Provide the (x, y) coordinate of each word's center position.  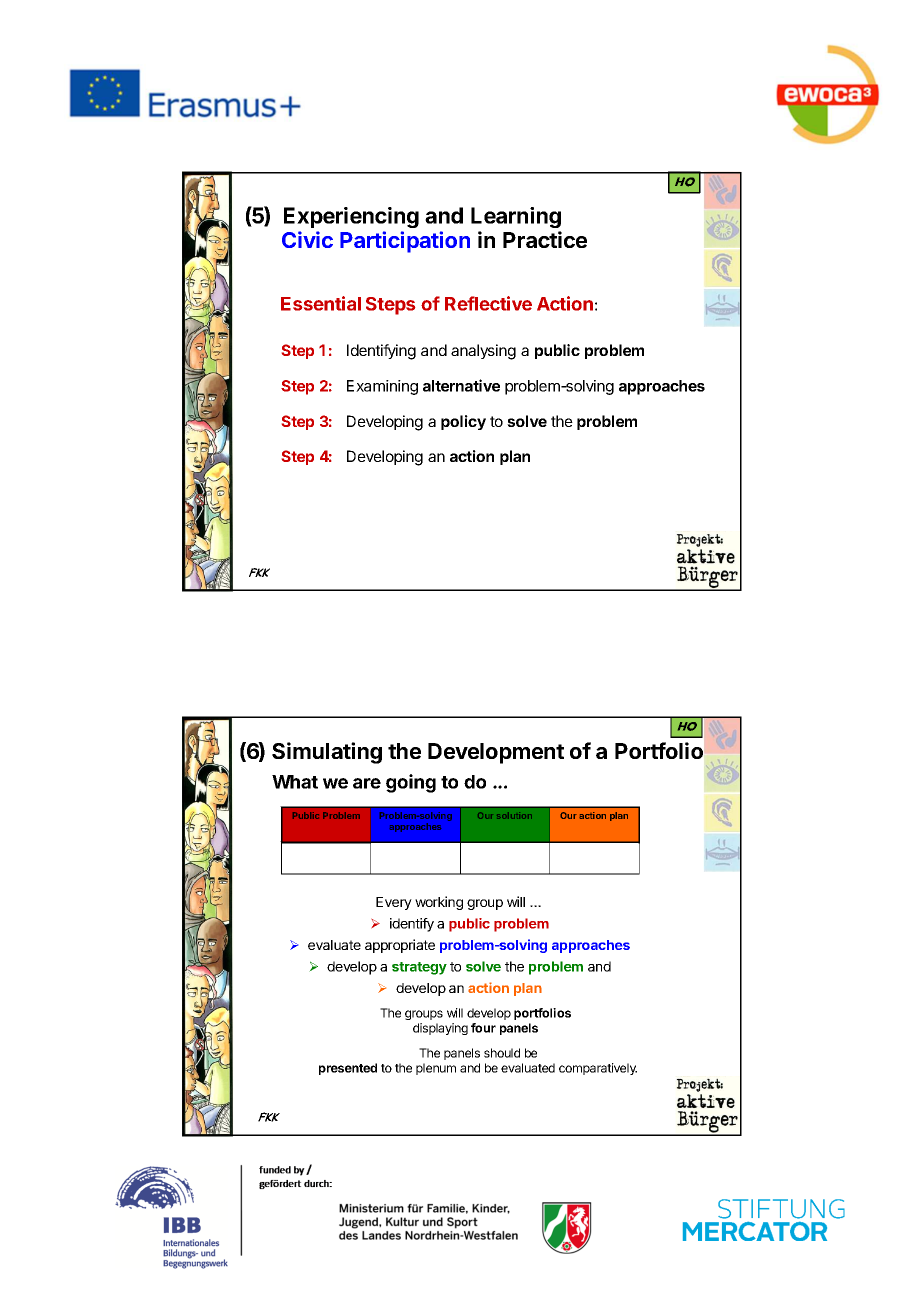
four (483, 1028)
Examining (382, 387)
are (367, 783)
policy (463, 422)
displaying (440, 1029)
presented (348, 1069)
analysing (483, 352)
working (439, 903)
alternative (461, 385)
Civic (307, 239)
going (411, 783)
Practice (545, 239)
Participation (405, 242)
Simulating (327, 753)
